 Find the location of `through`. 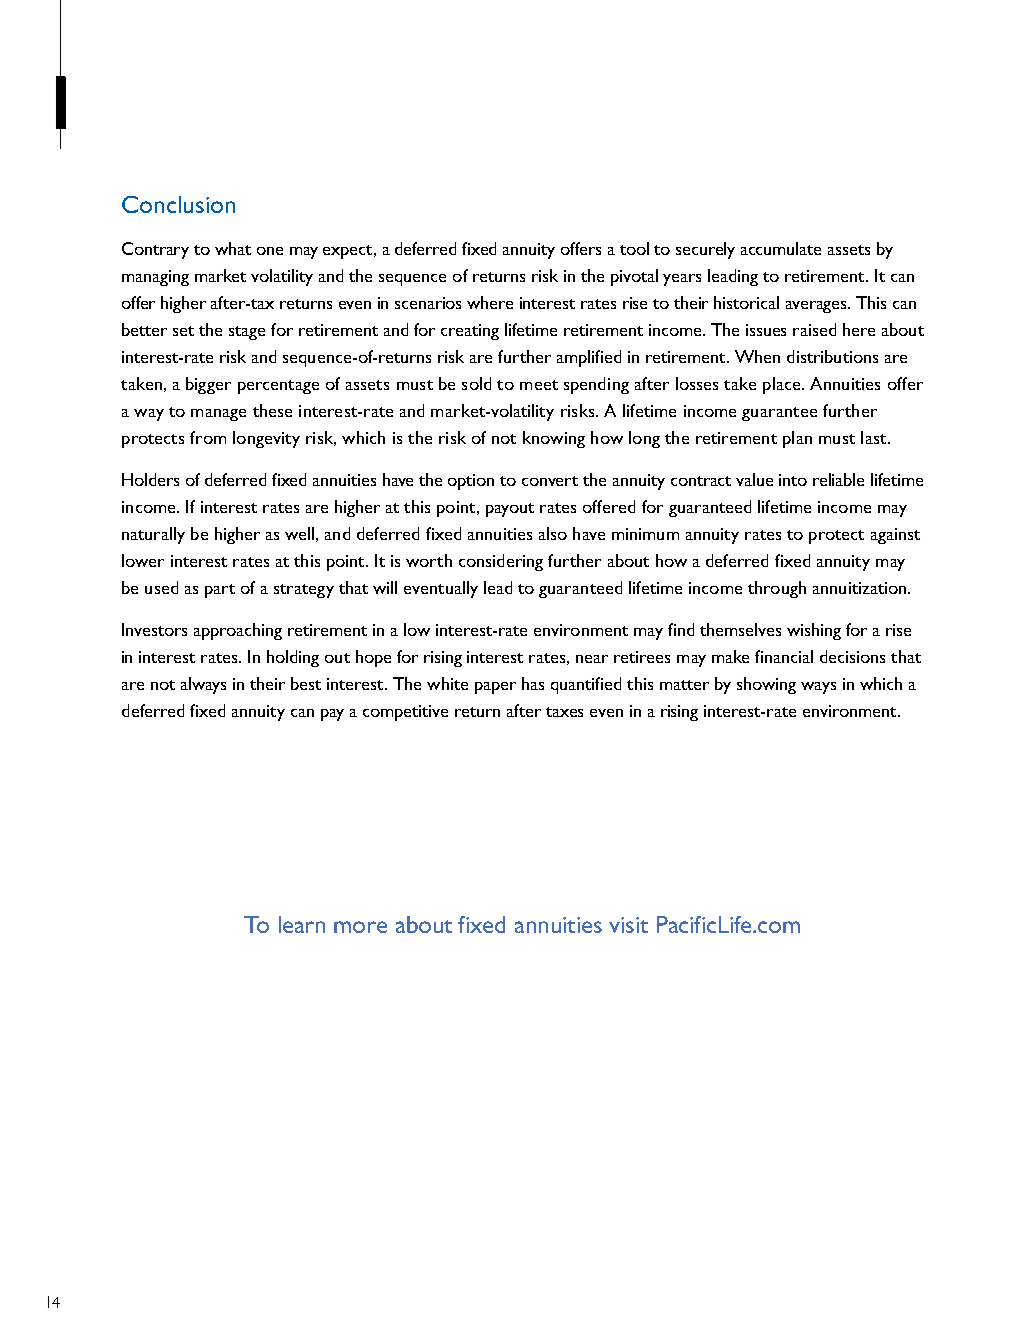

through is located at coordinates (777, 589).
